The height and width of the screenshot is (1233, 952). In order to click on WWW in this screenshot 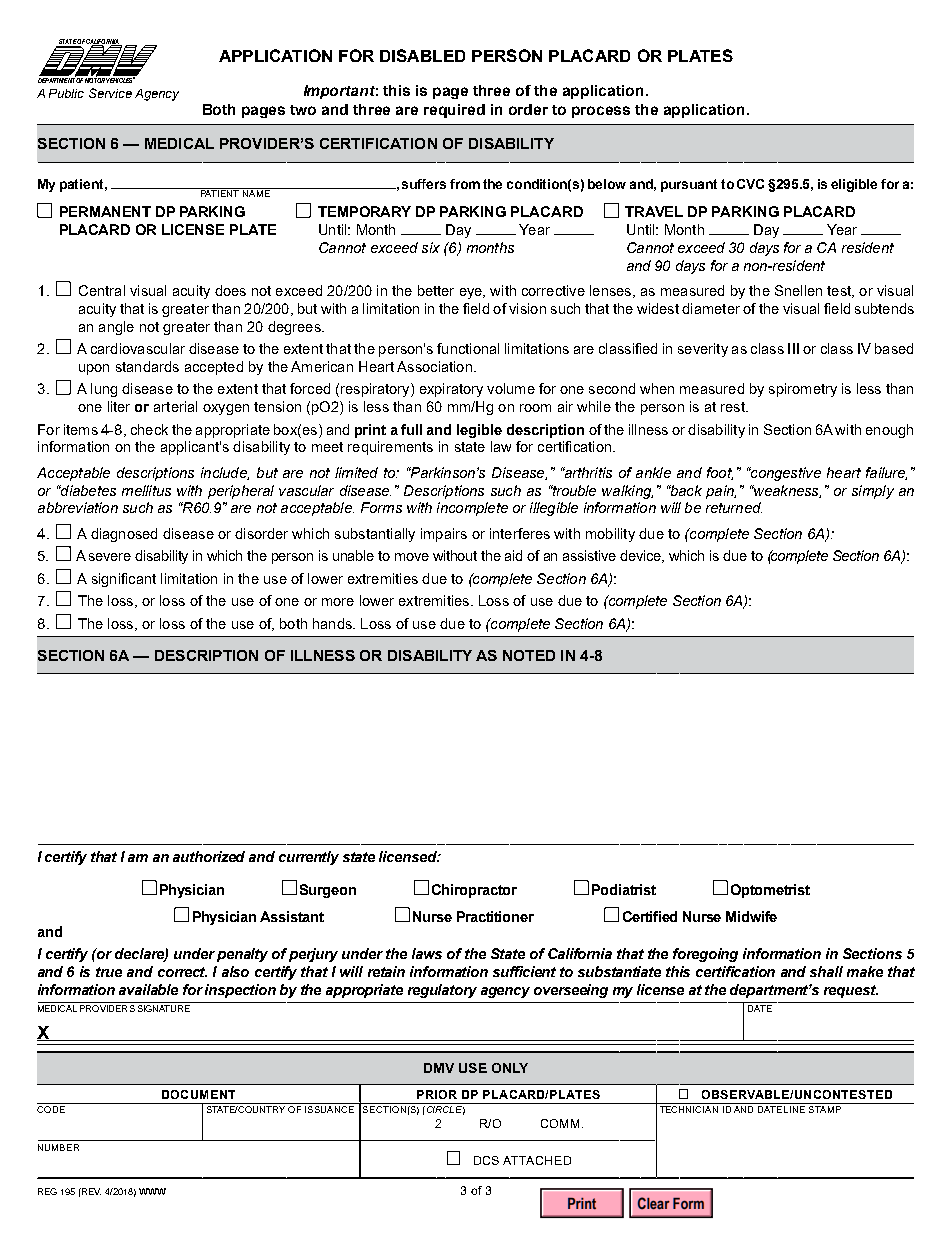, I will do `click(152, 1191)`.
